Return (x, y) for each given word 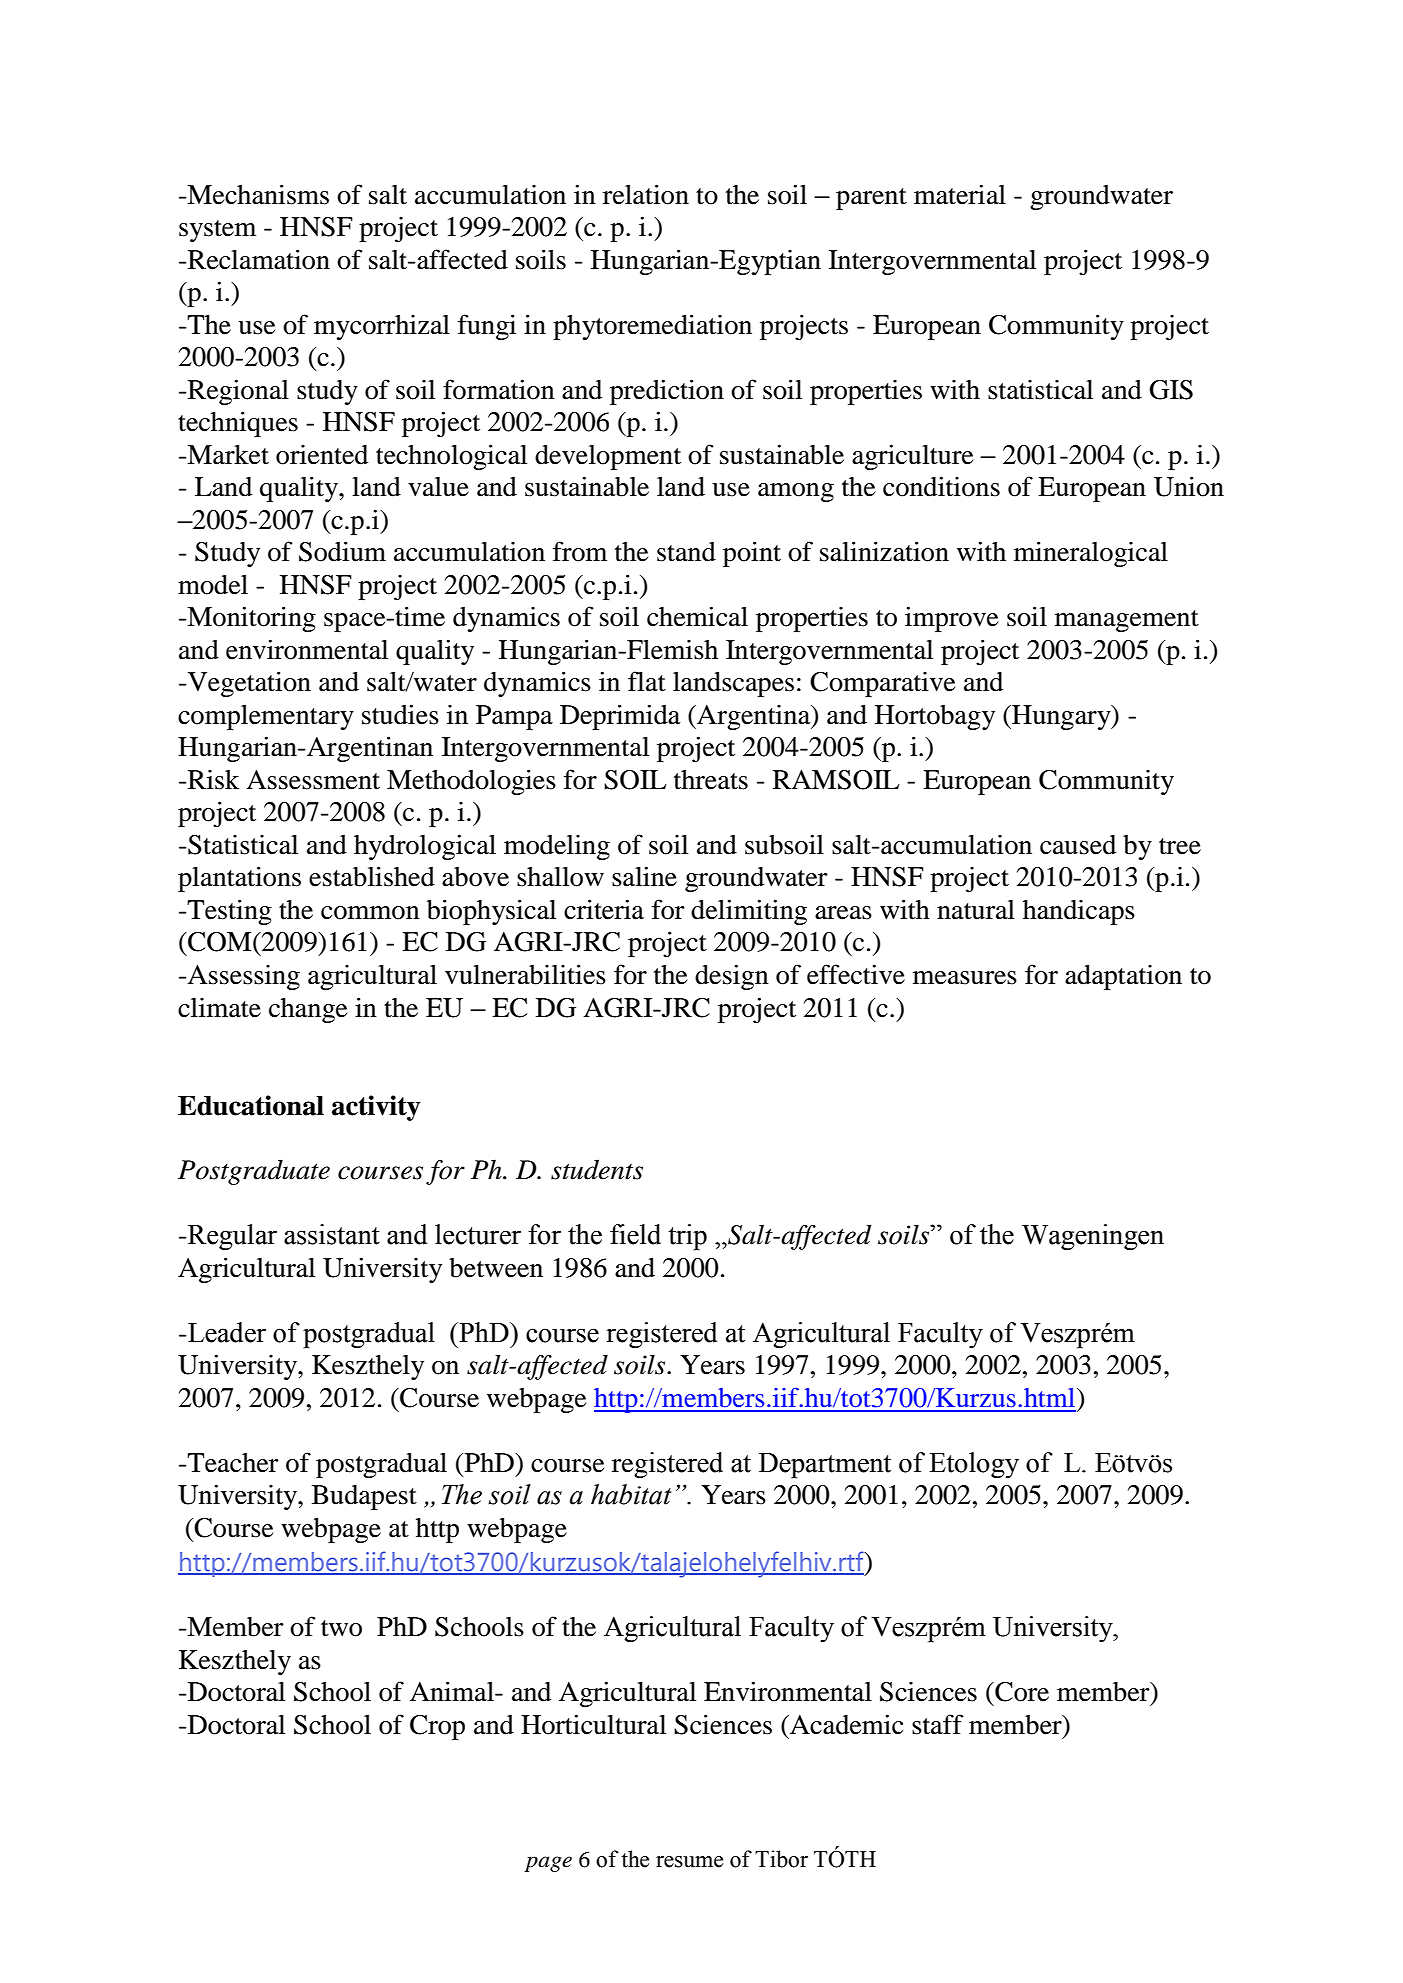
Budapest (364, 1497)
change (308, 1010)
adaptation (1123, 977)
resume (689, 1862)
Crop (437, 1727)
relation (646, 194)
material (960, 194)
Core (1021, 1692)
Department (825, 1466)
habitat (631, 1494)
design (732, 977)
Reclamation (259, 259)
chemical (697, 616)
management (1127, 621)
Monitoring (250, 619)
